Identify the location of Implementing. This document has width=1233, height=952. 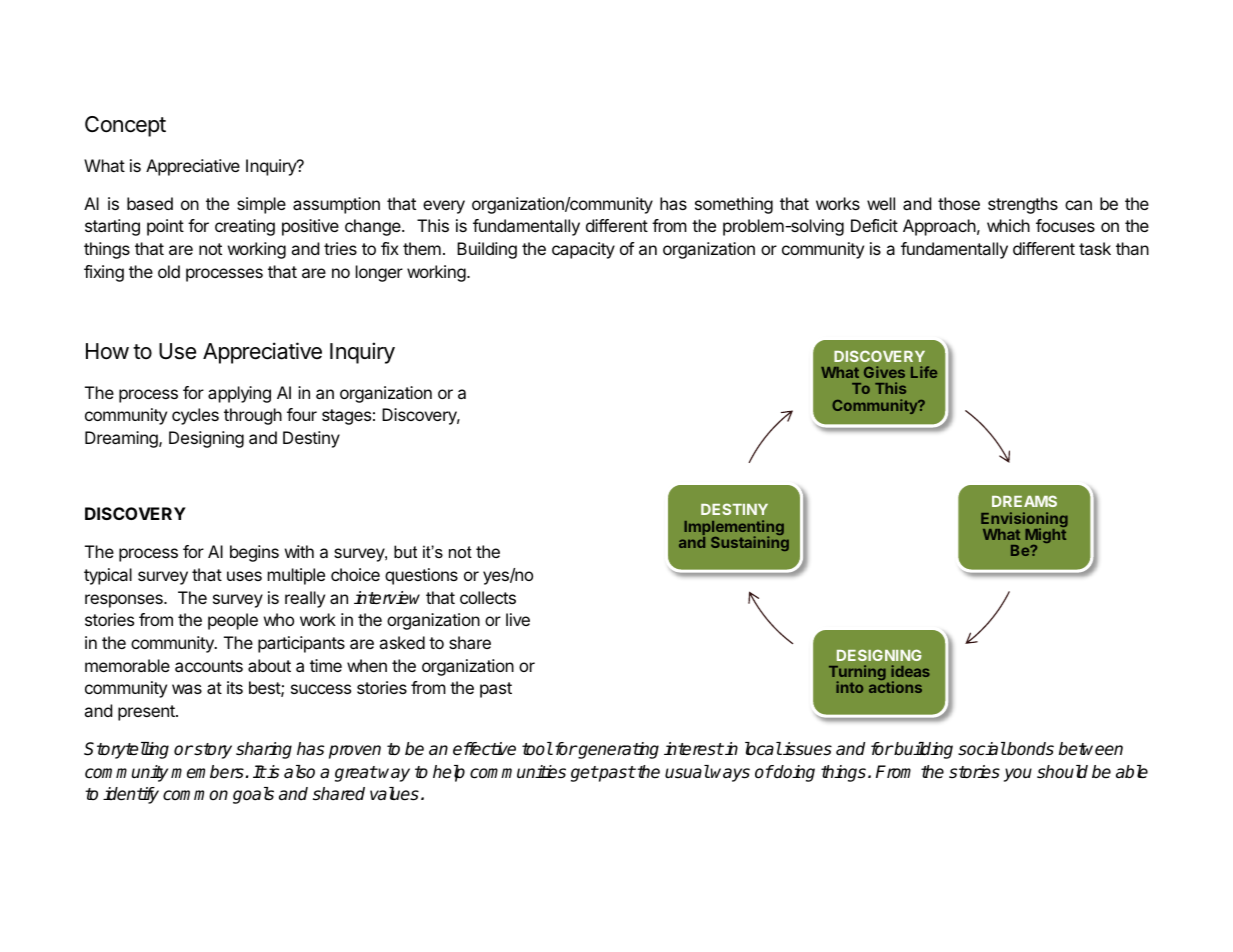
(734, 529).
